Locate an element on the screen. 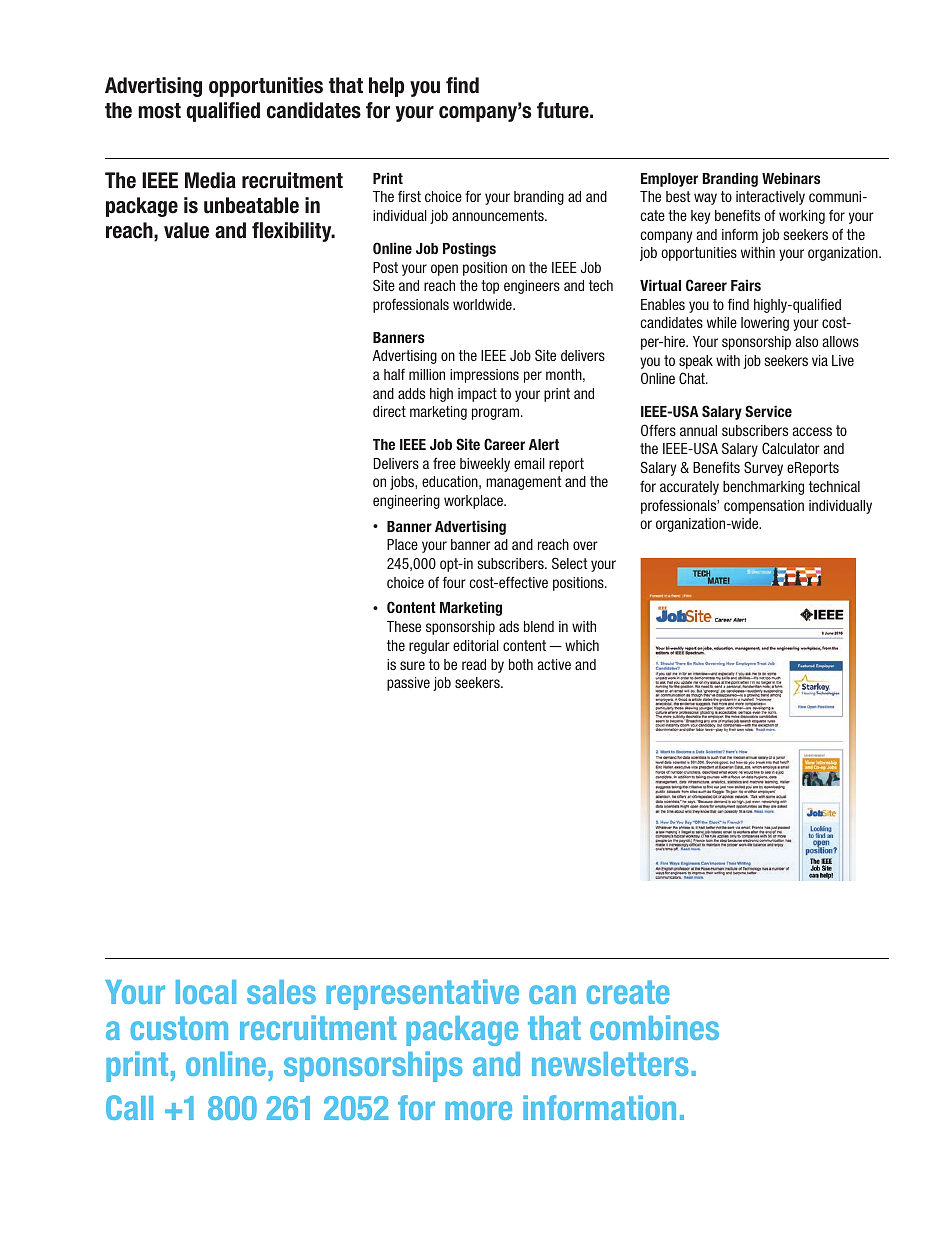 Image resolution: width=952 pixels, height=1233 pixels. help is located at coordinates (386, 87).
